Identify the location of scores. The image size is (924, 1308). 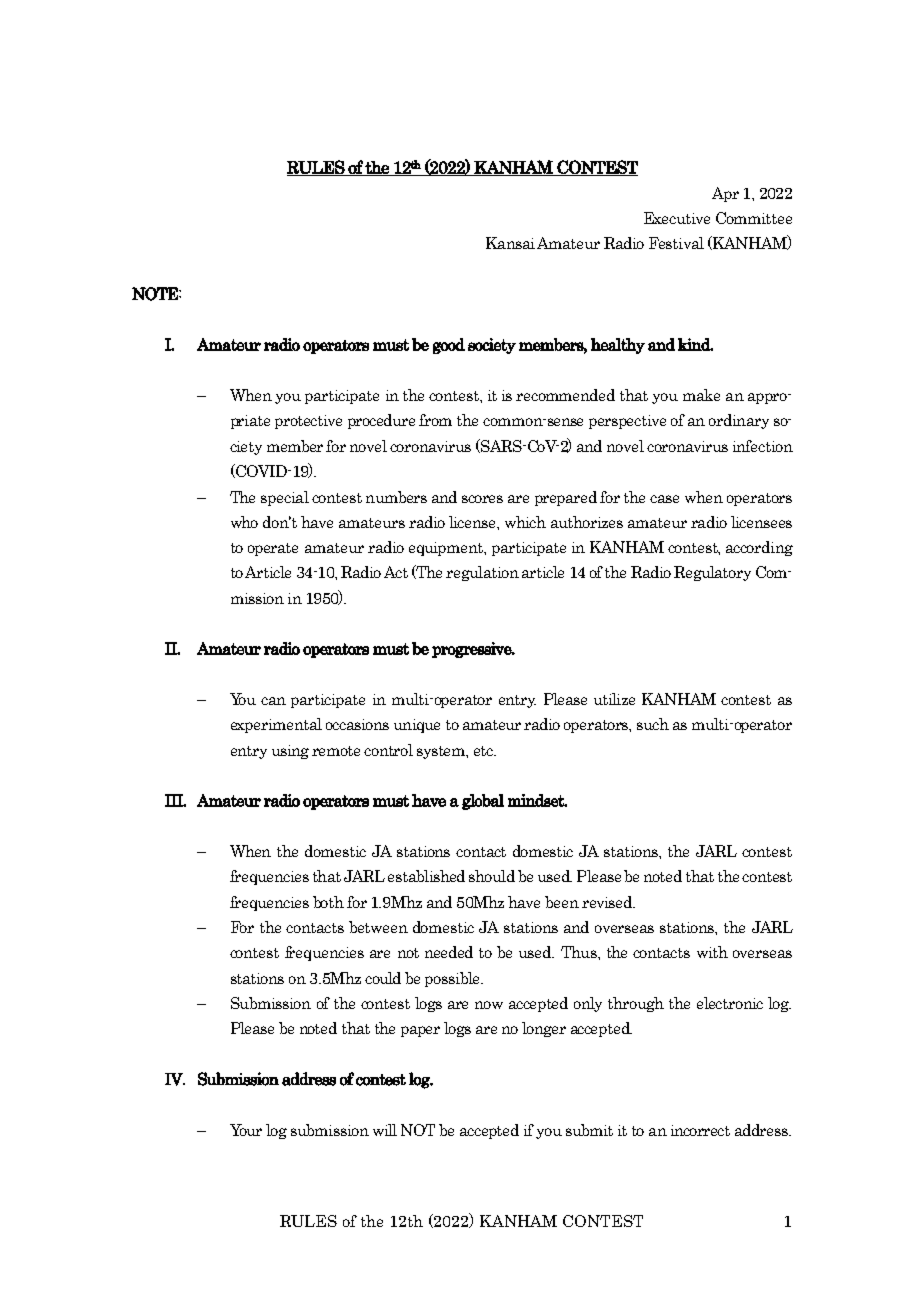
(482, 499).
